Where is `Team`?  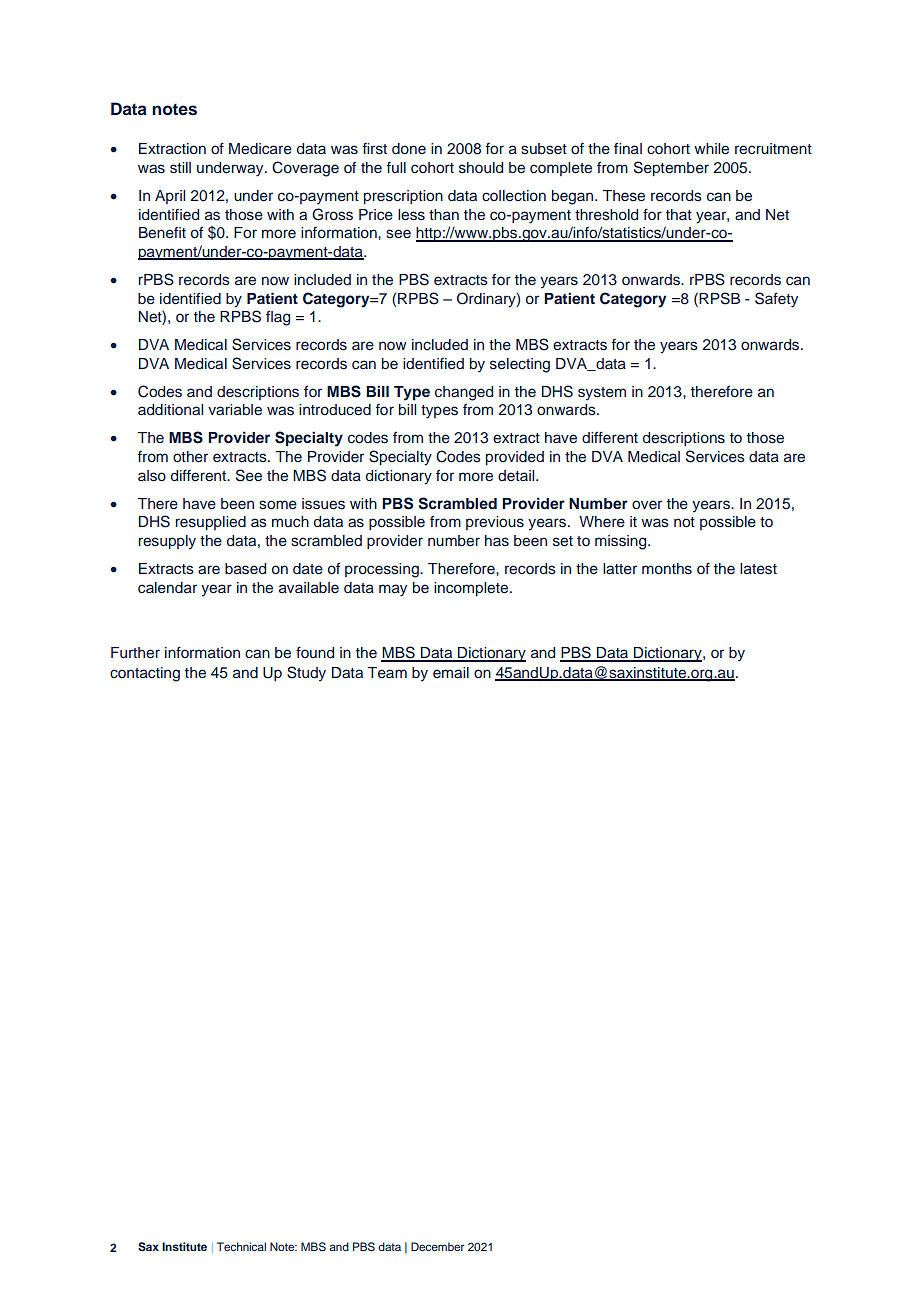
Team is located at coordinates (387, 673).
